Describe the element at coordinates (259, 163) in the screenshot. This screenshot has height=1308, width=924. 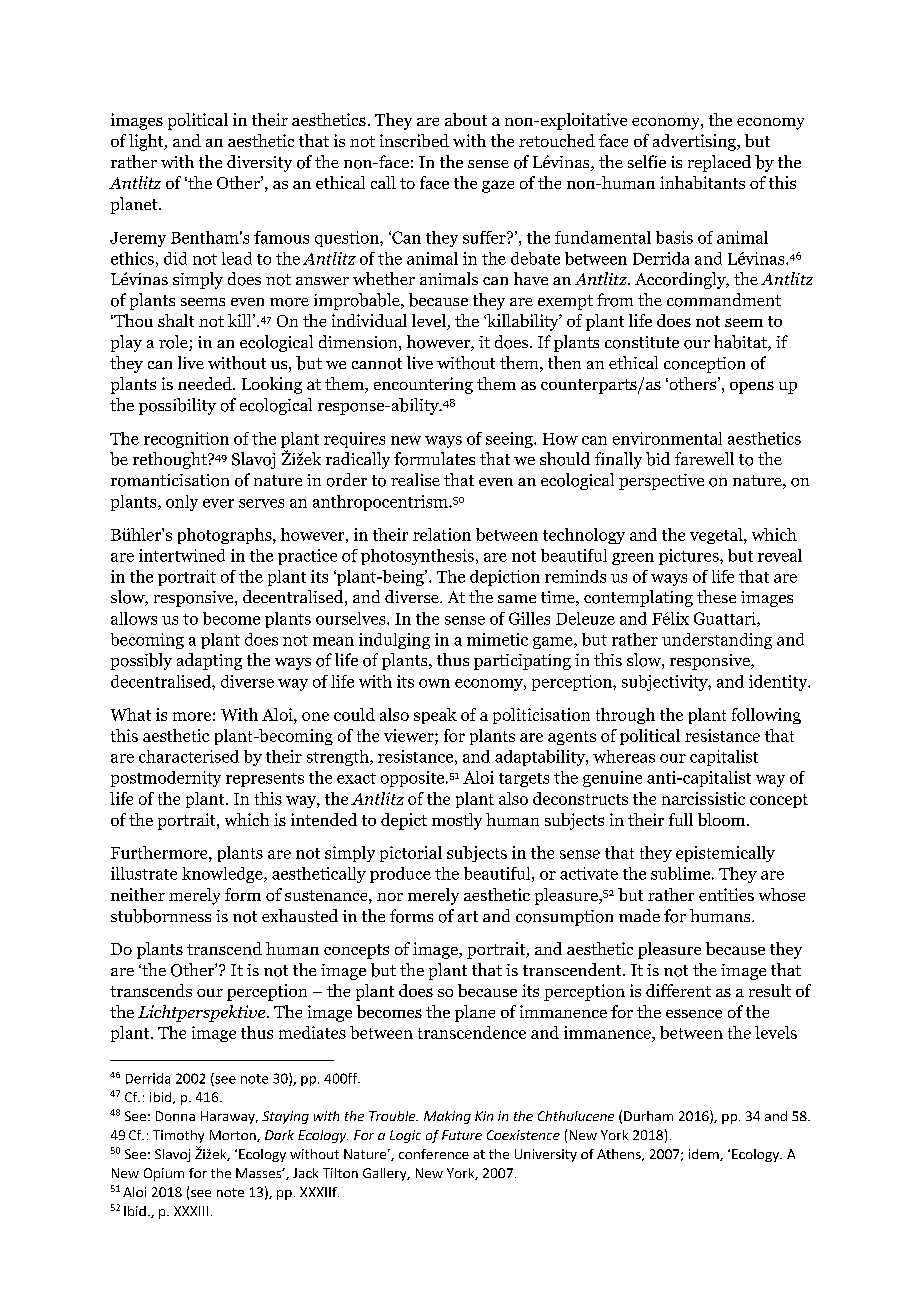
I see `diversity` at that location.
